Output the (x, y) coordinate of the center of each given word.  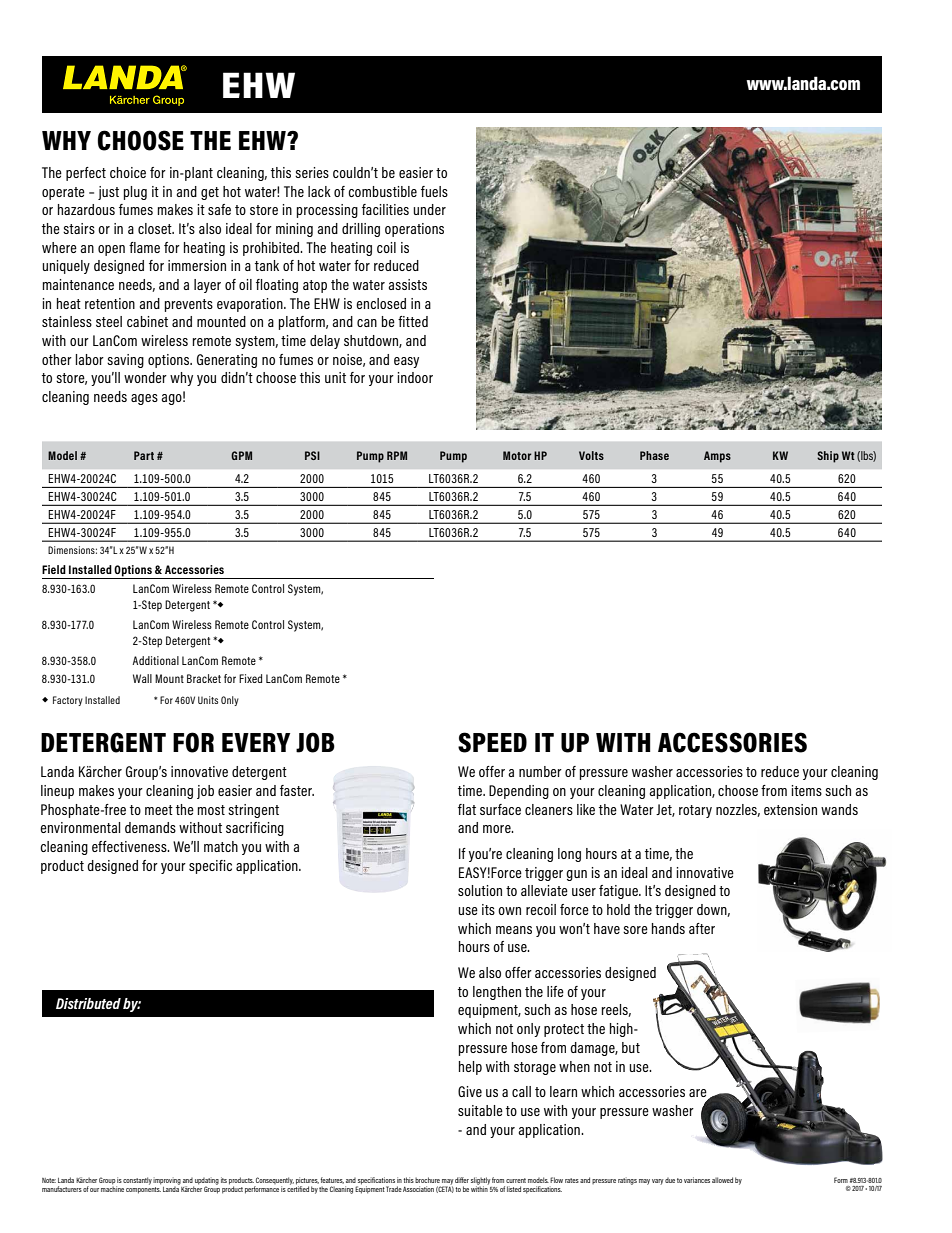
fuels (434, 191)
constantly (137, 1181)
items (807, 790)
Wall (142, 678)
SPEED (492, 742)
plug (135, 193)
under (429, 209)
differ (462, 1180)
